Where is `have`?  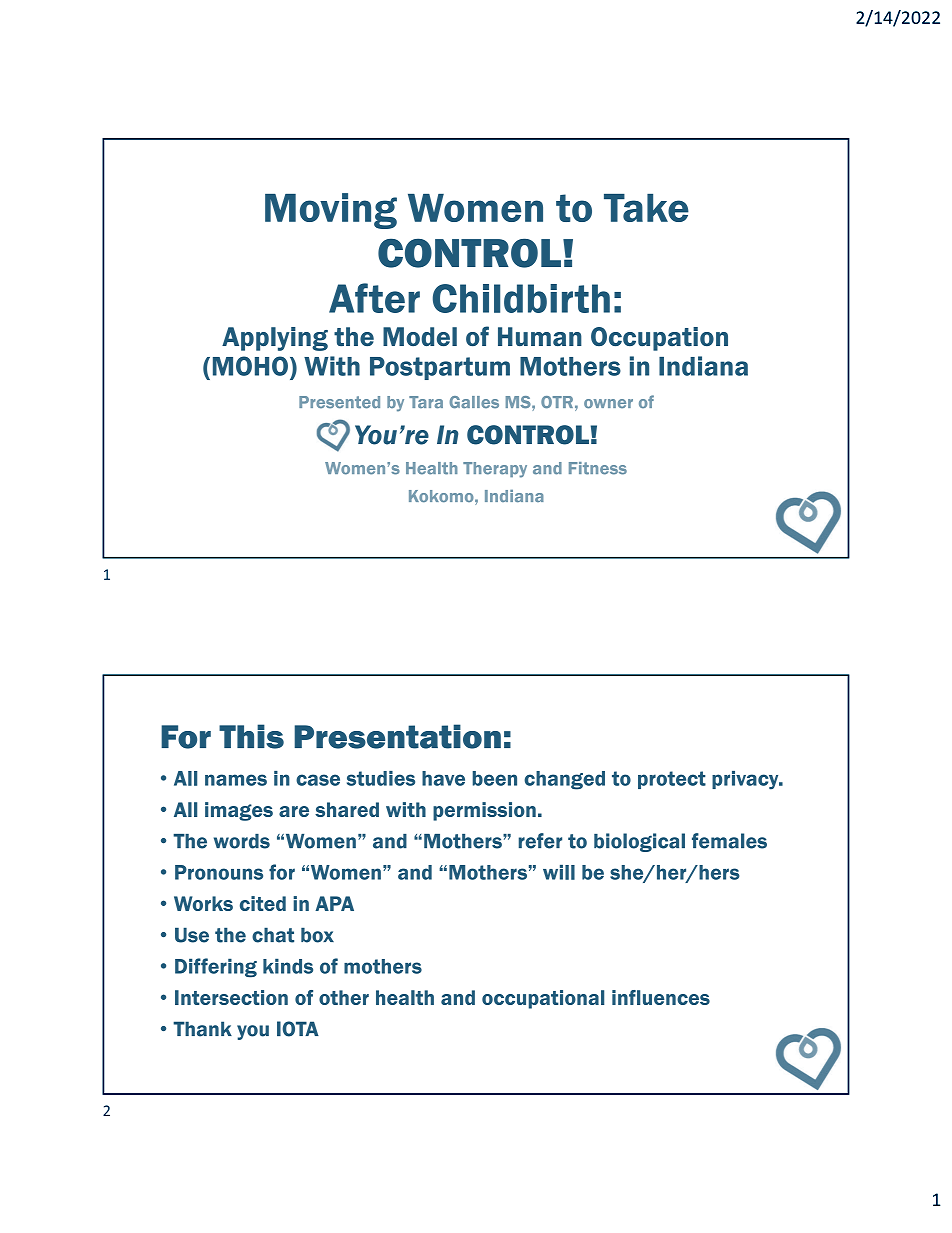
have is located at coordinates (443, 778).
